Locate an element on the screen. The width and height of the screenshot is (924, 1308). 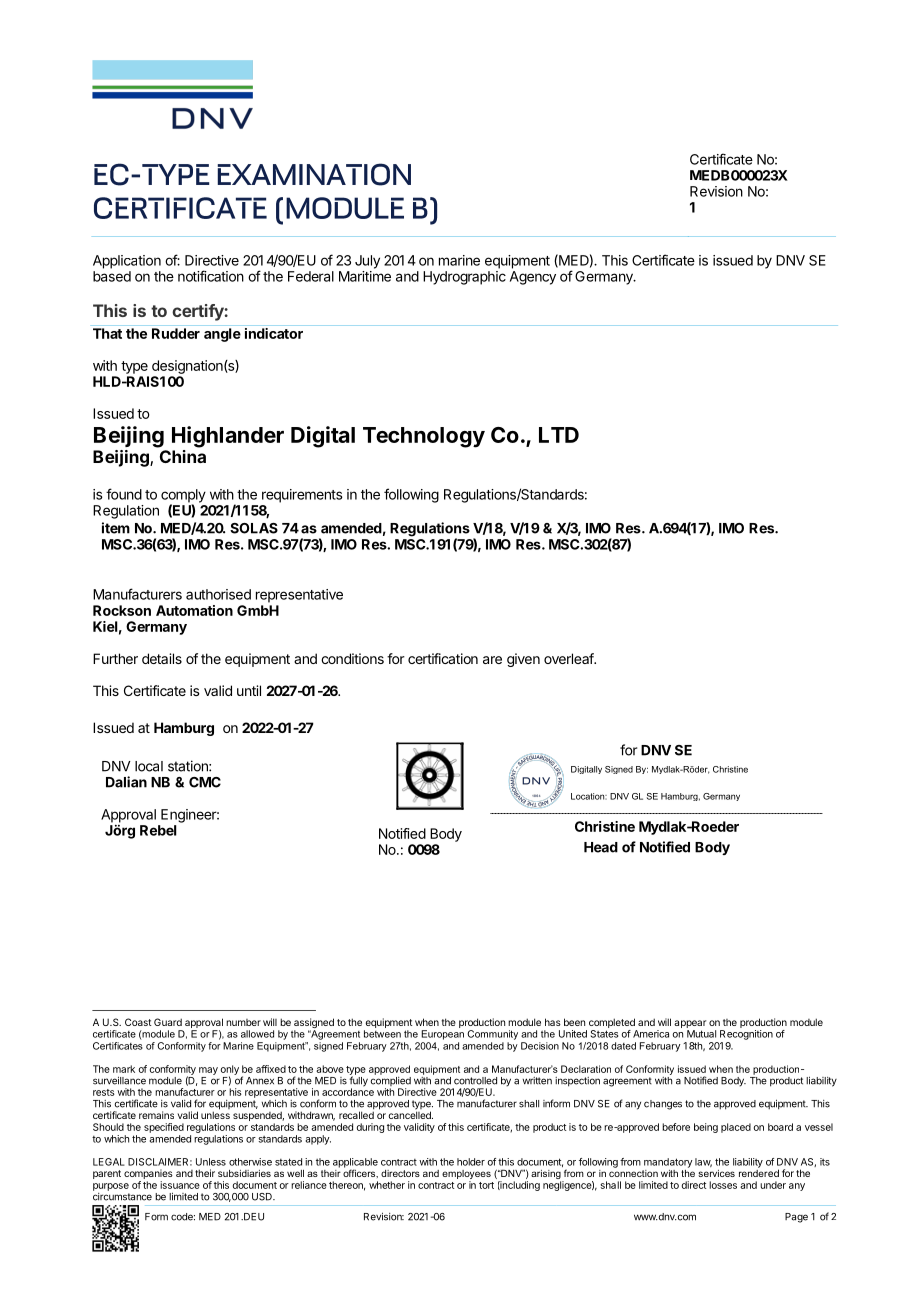
Hydrographic is located at coordinates (464, 278).
